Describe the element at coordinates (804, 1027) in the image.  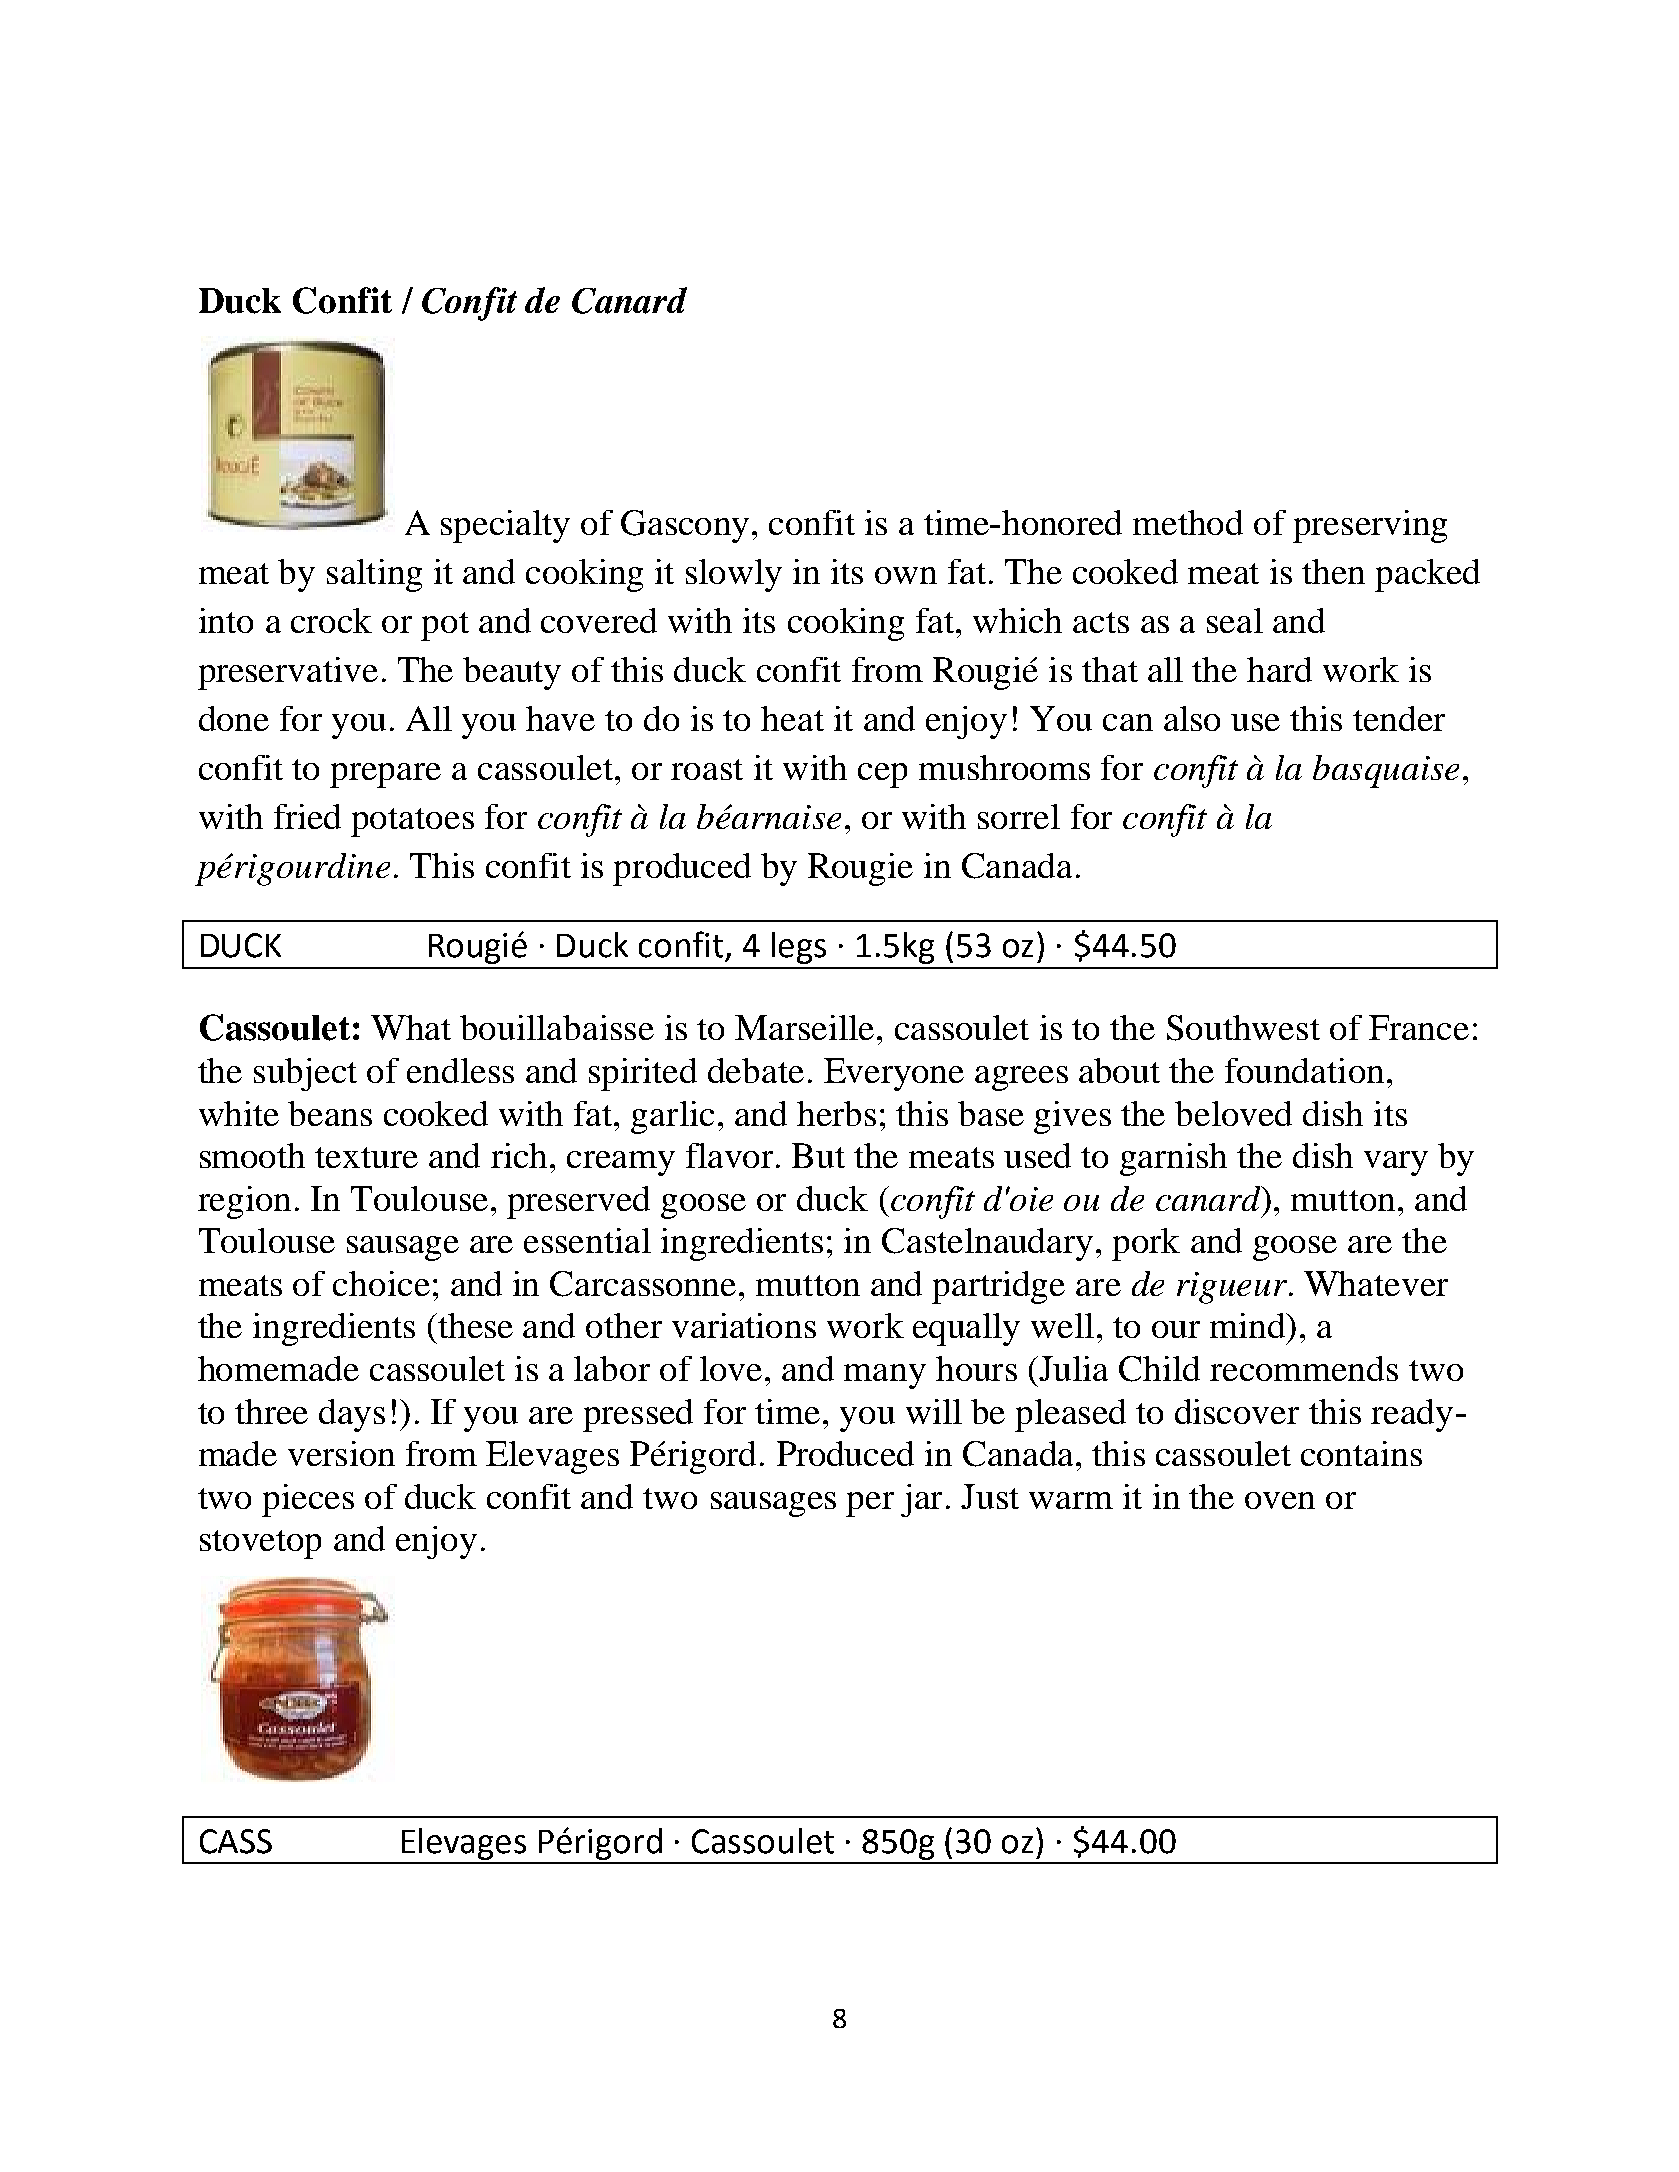
I see `Marseille` at that location.
